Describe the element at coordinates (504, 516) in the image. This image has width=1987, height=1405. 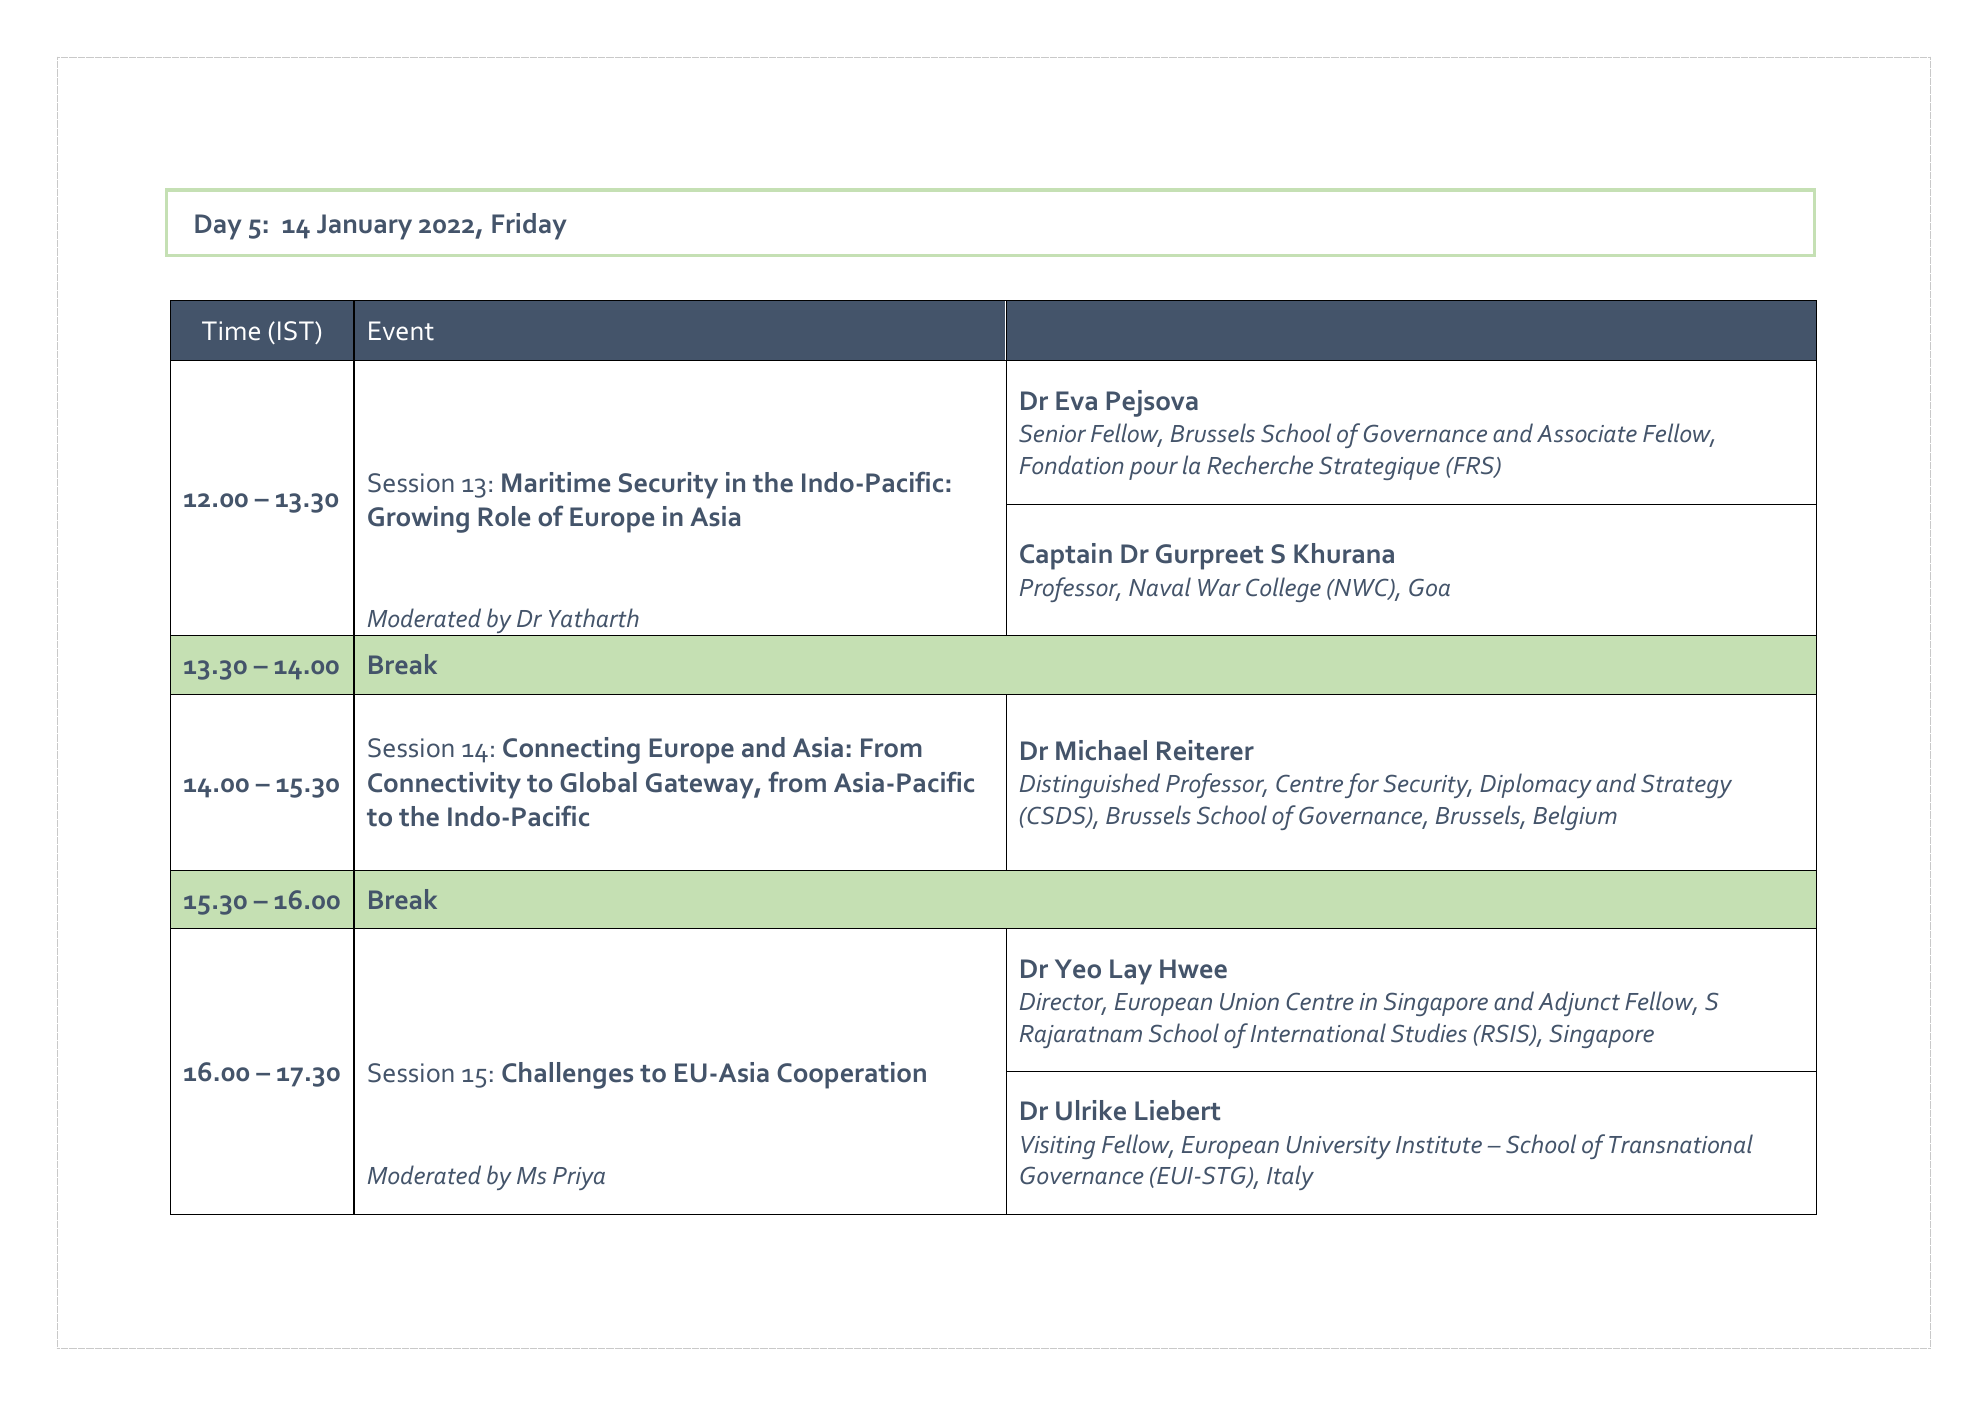
I see `Role` at that location.
